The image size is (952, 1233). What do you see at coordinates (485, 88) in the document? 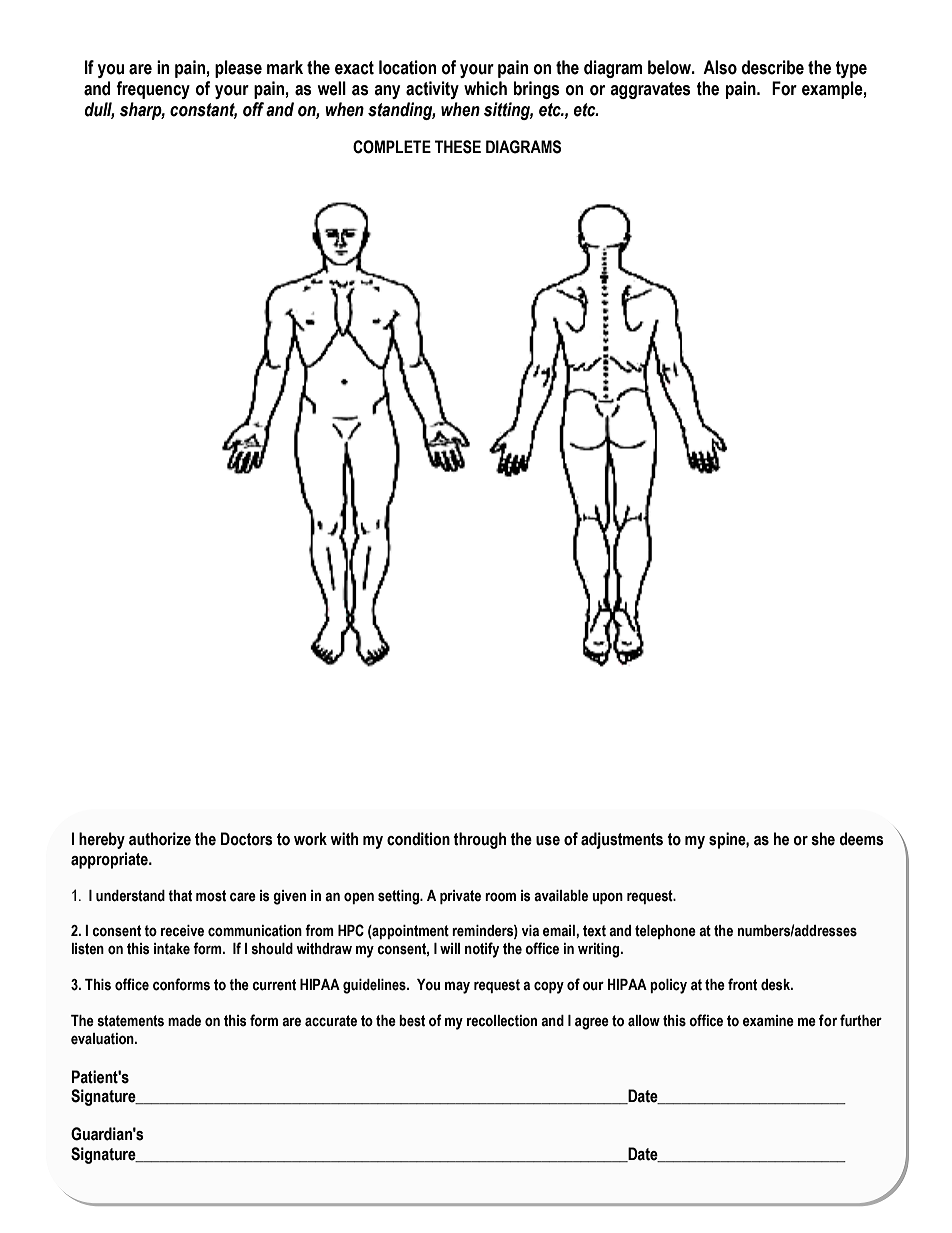
I see `which` at bounding box center [485, 88].
